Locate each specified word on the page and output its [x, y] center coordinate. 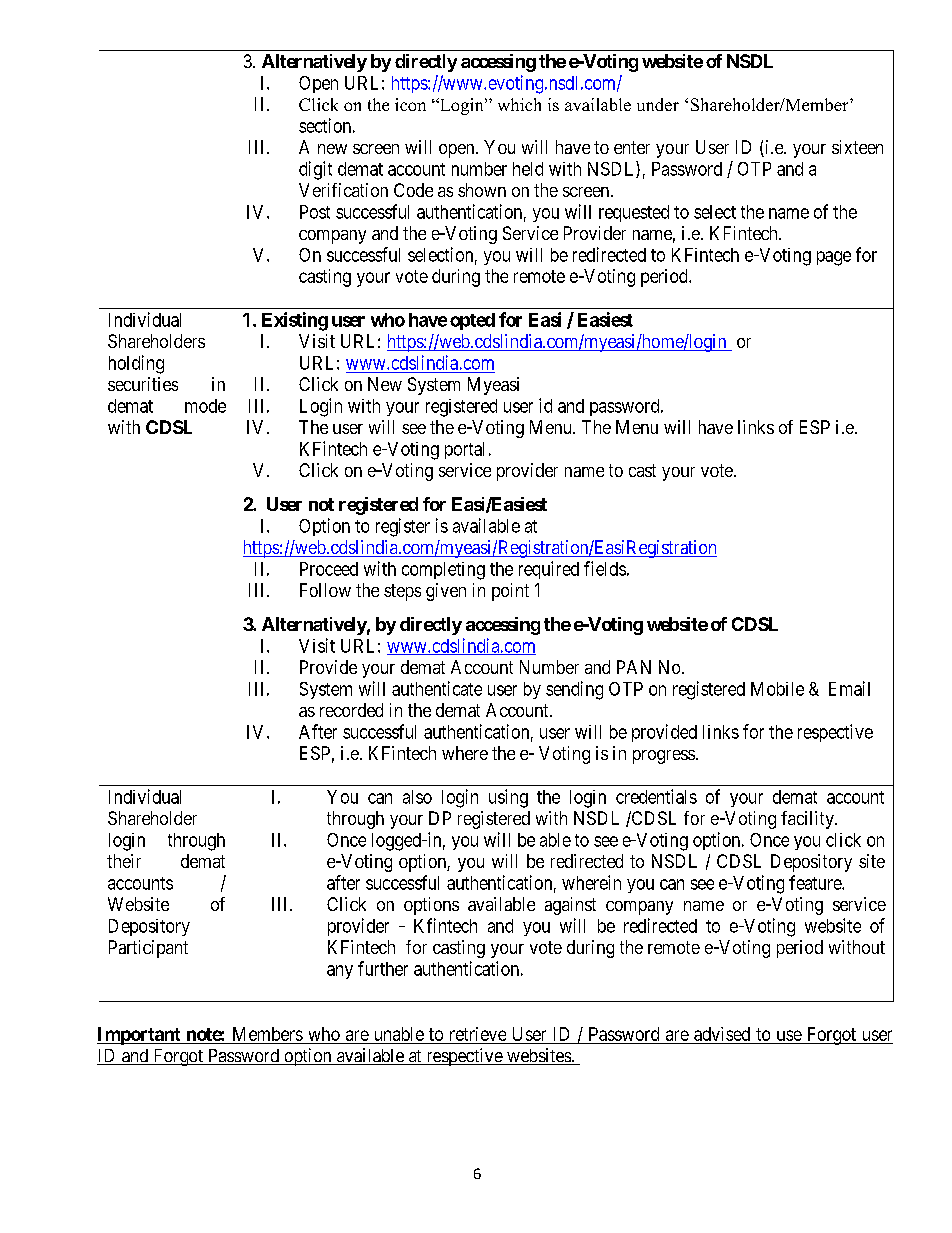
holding [136, 364]
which [519, 104]
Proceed [329, 569]
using [508, 798]
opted [472, 321]
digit [315, 170]
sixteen [857, 147]
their [124, 861]
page [834, 258]
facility [808, 820]
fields [605, 568]
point [510, 592]
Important [140, 1036]
